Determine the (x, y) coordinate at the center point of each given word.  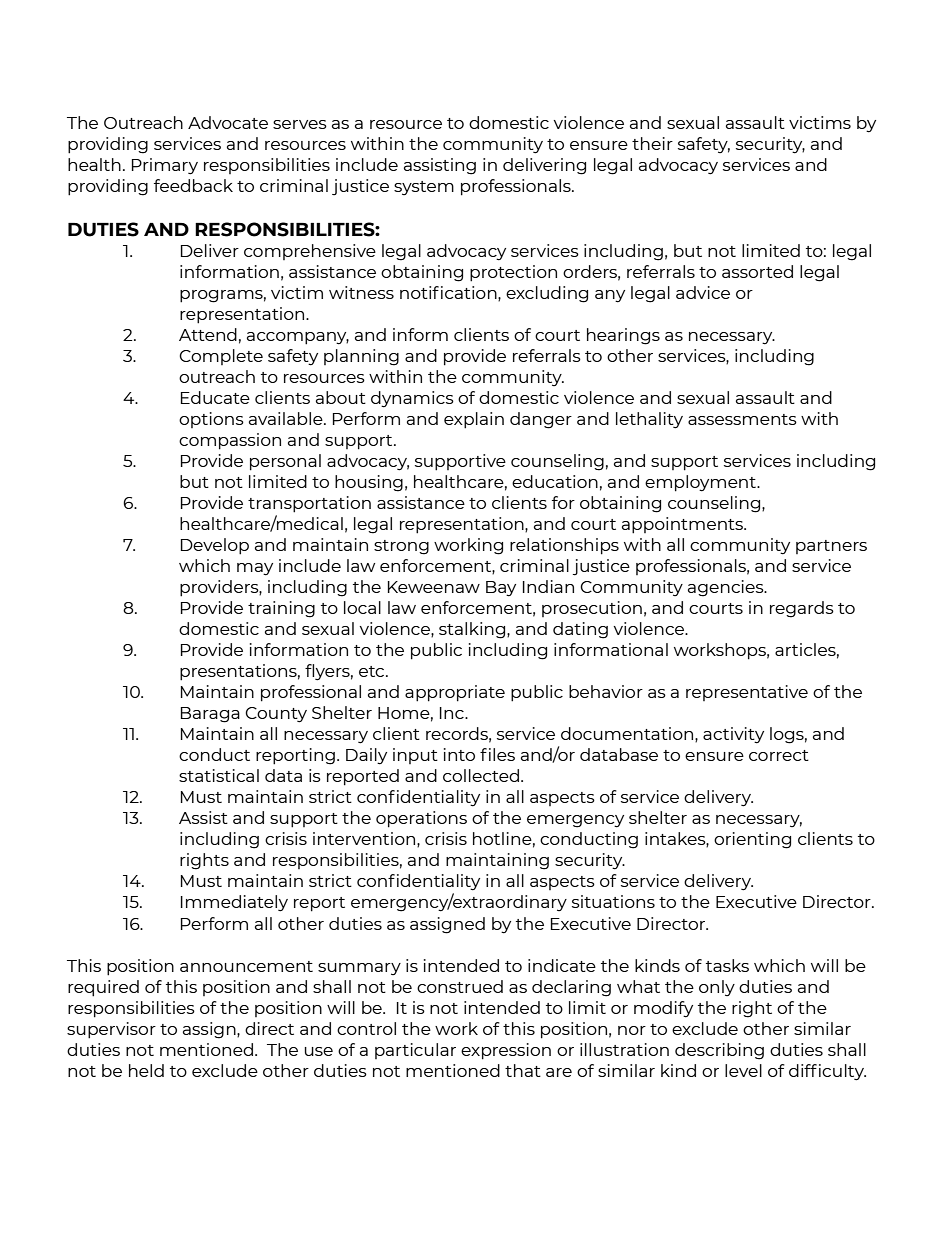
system (424, 188)
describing (719, 1051)
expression (506, 1051)
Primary (165, 166)
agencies (727, 588)
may (255, 569)
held (146, 1070)
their (652, 143)
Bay (501, 589)
